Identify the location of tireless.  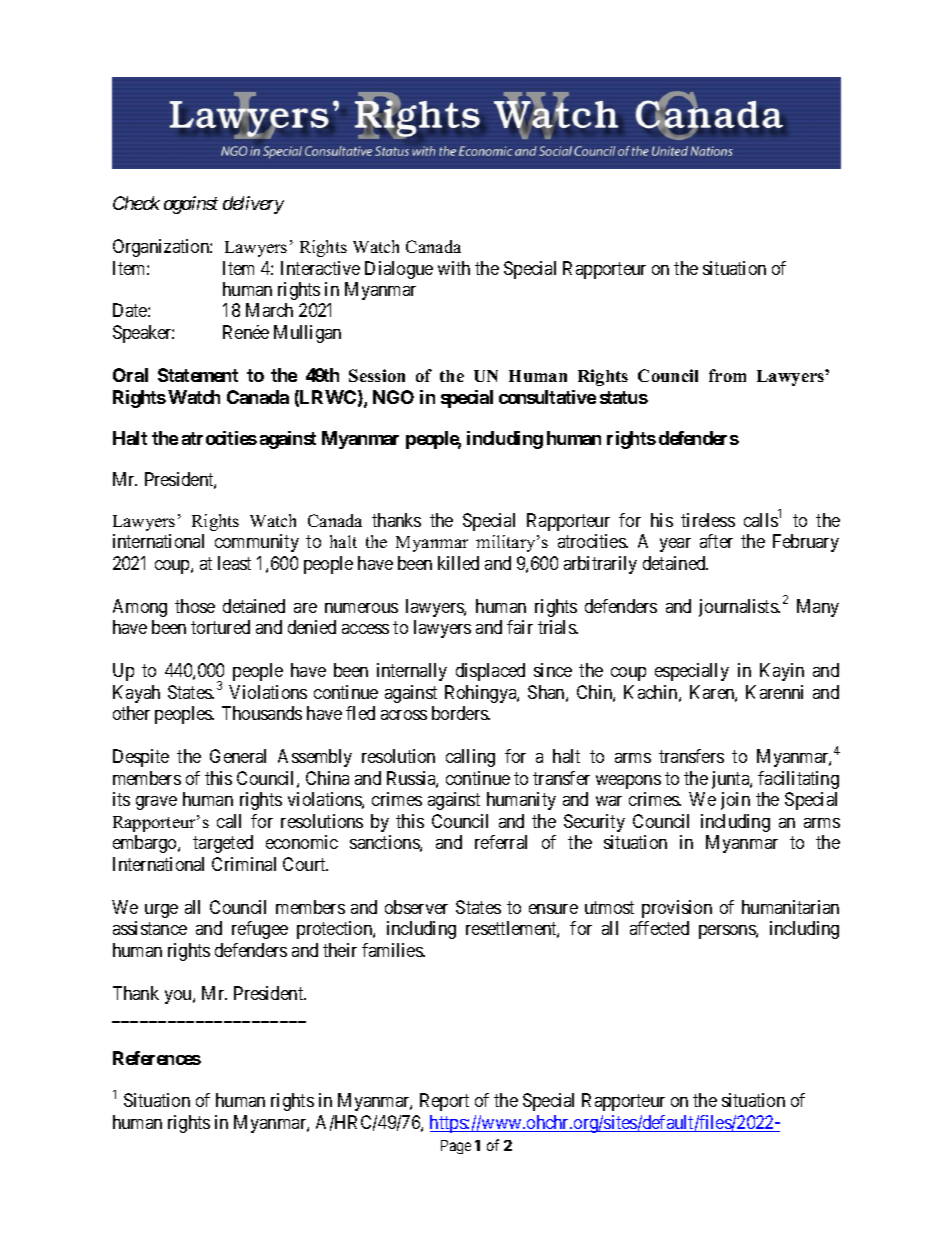
(708, 520).
